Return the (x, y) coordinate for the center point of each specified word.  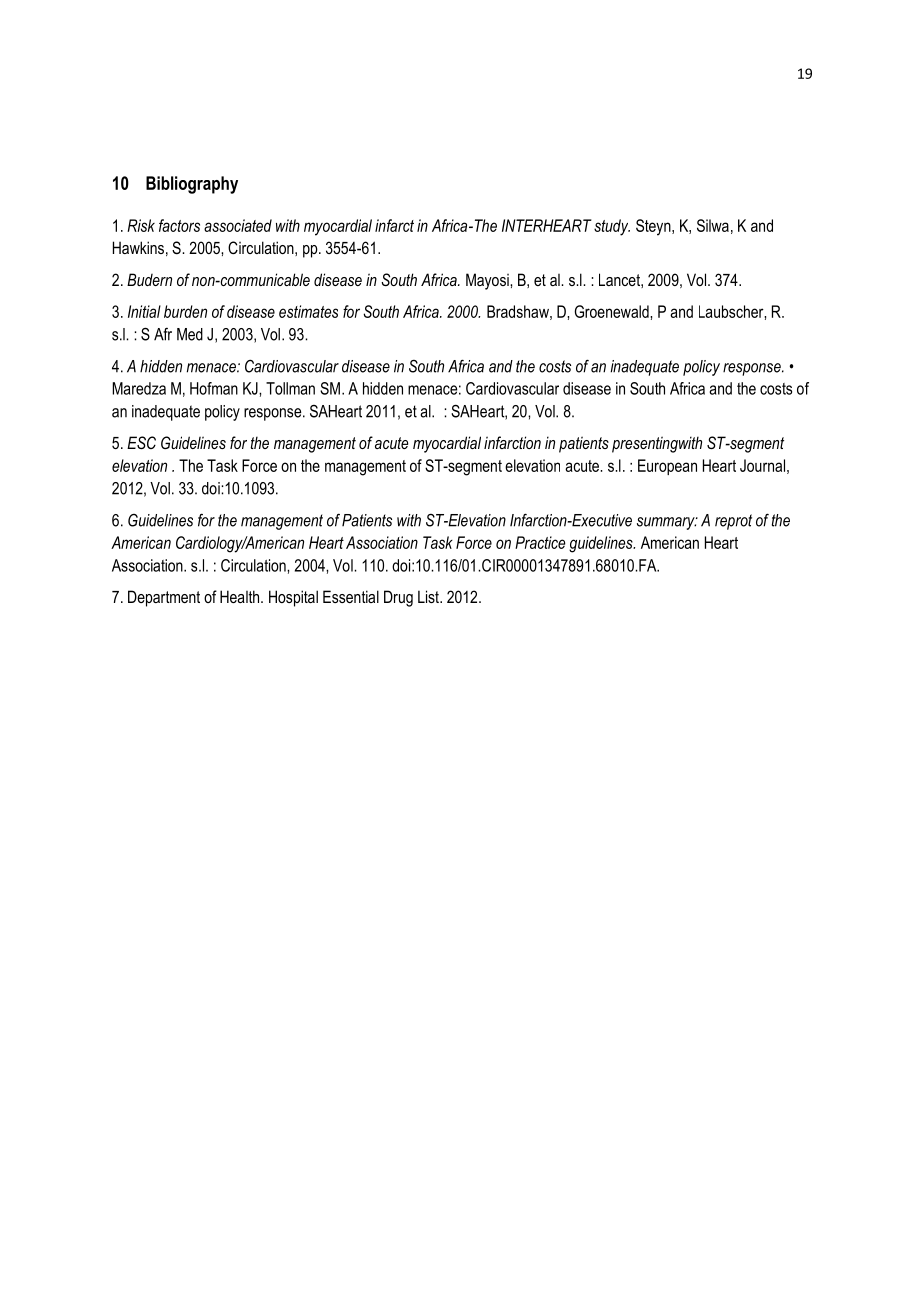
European (667, 467)
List (429, 596)
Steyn (654, 227)
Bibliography (192, 185)
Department (164, 598)
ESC (141, 442)
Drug (398, 598)
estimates (308, 311)
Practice (540, 542)
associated (238, 225)
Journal (762, 465)
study (612, 227)
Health (241, 596)
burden (185, 311)
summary (667, 523)
